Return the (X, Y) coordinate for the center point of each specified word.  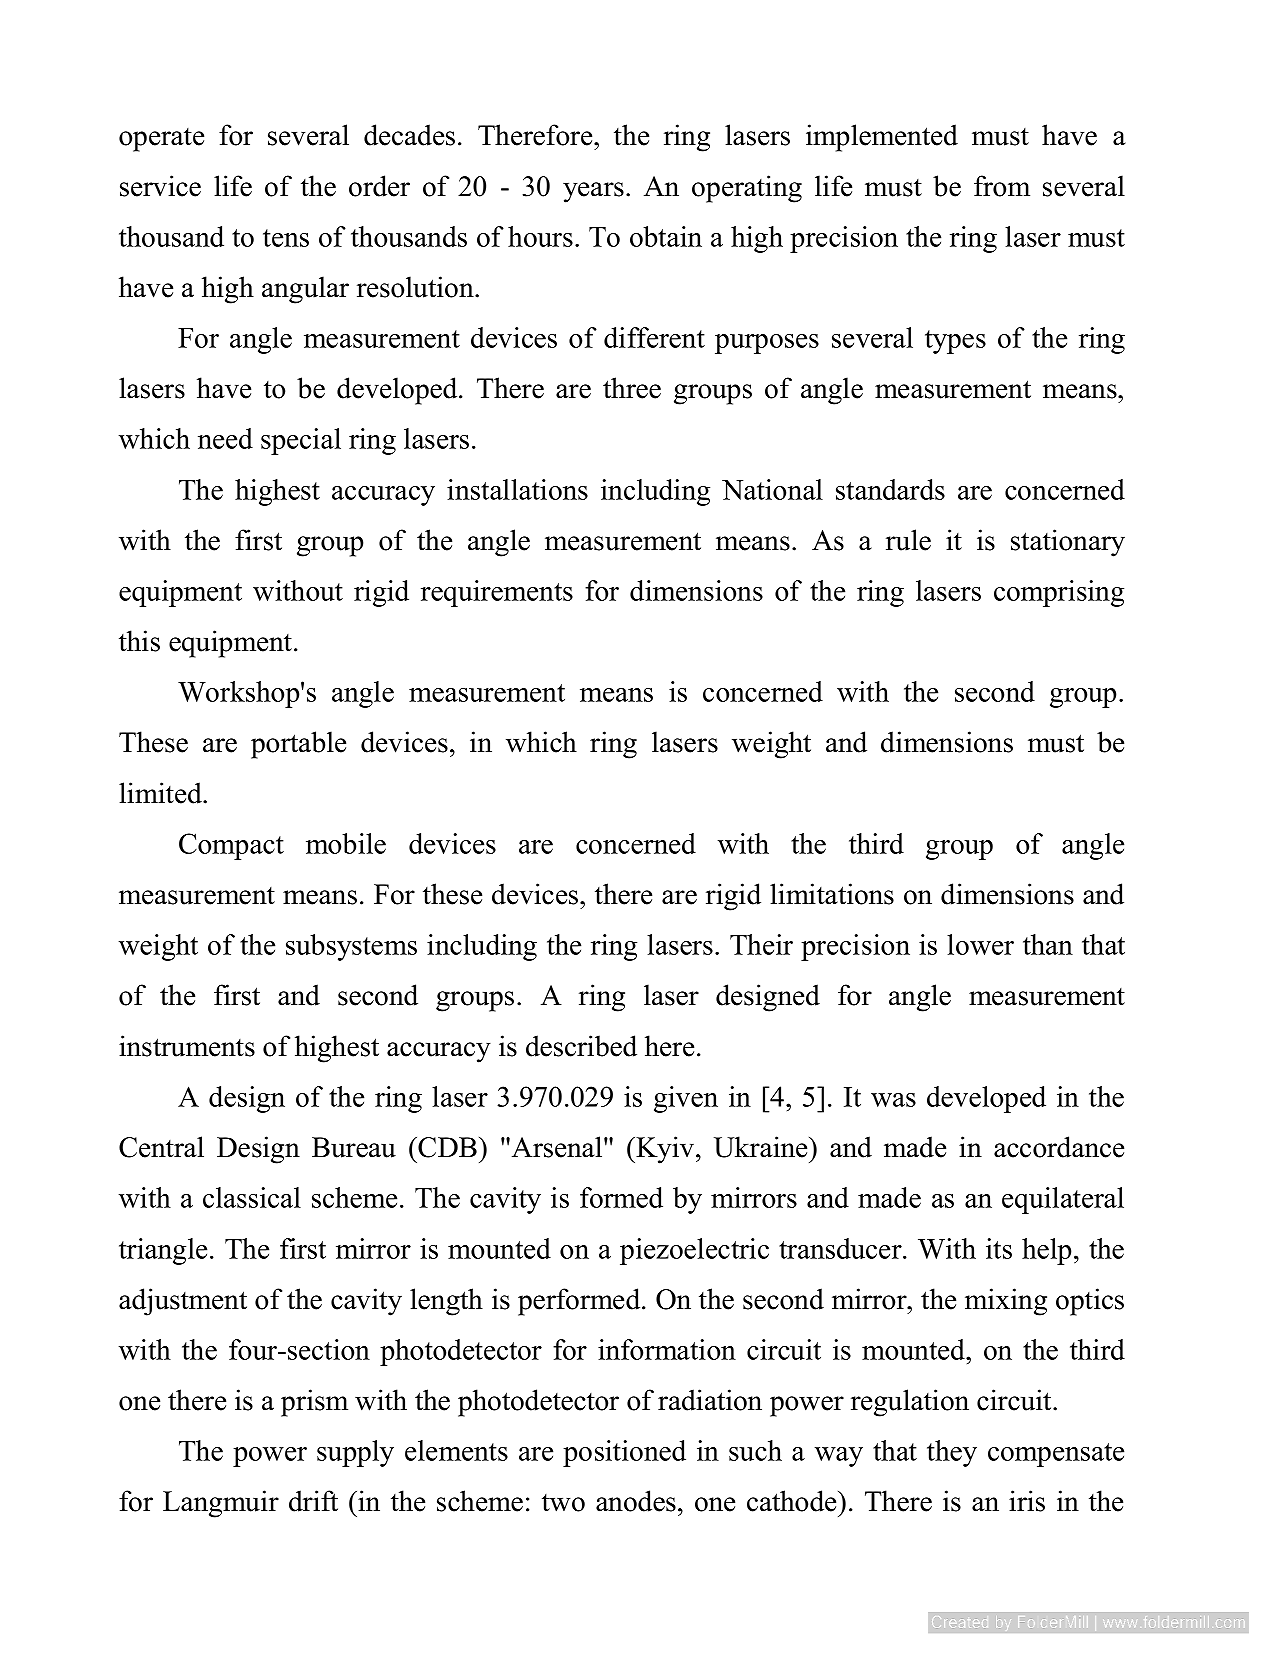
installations (517, 489)
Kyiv (665, 1150)
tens (286, 238)
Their (761, 944)
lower (980, 944)
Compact (231, 846)
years (593, 192)
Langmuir (221, 1504)
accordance (1059, 1147)
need (225, 438)
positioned (624, 1453)
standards (890, 489)
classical (252, 1197)
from (1002, 186)
